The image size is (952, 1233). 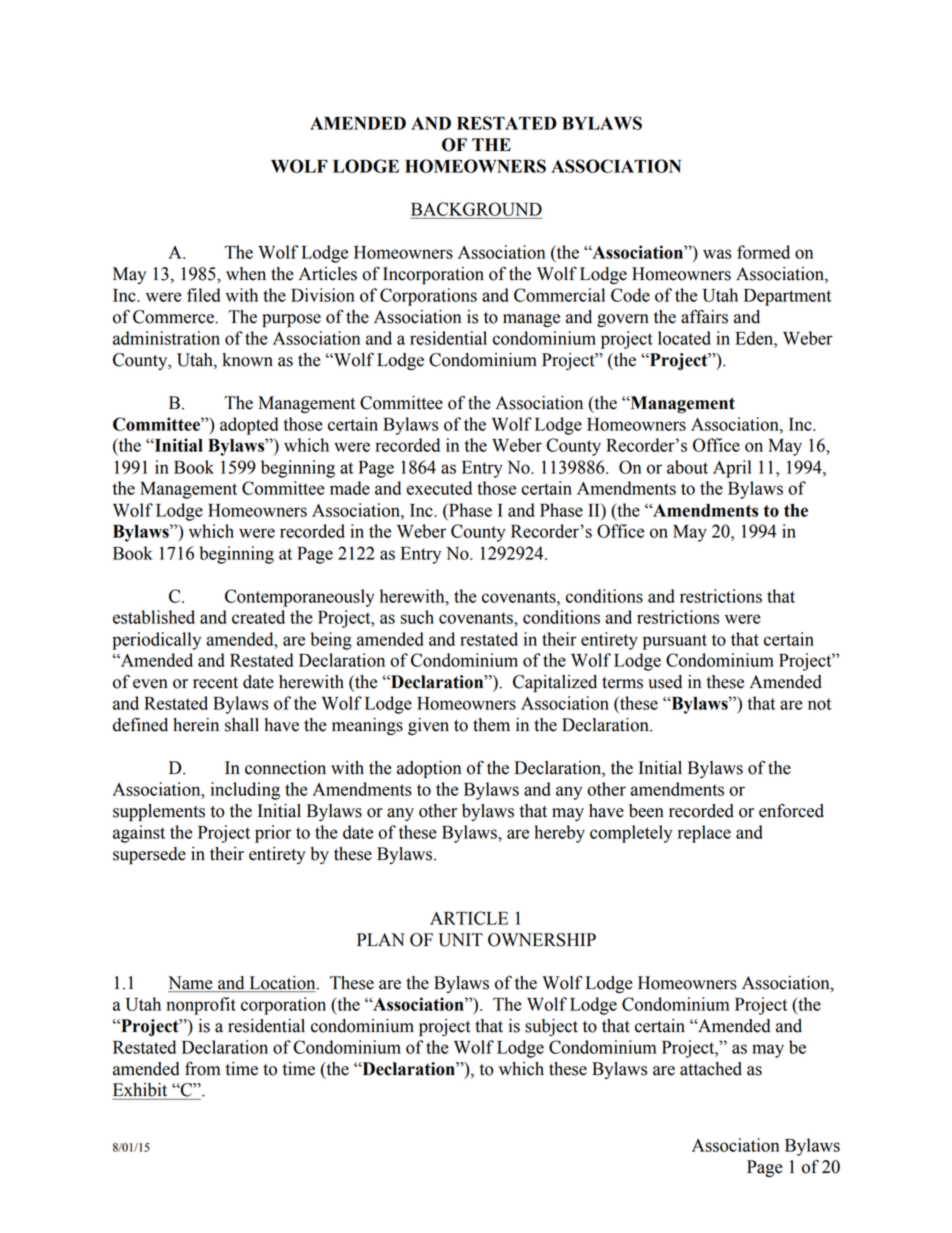 What do you see at coordinates (439, 488) in the image?
I see `executed` at bounding box center [439, 488].
